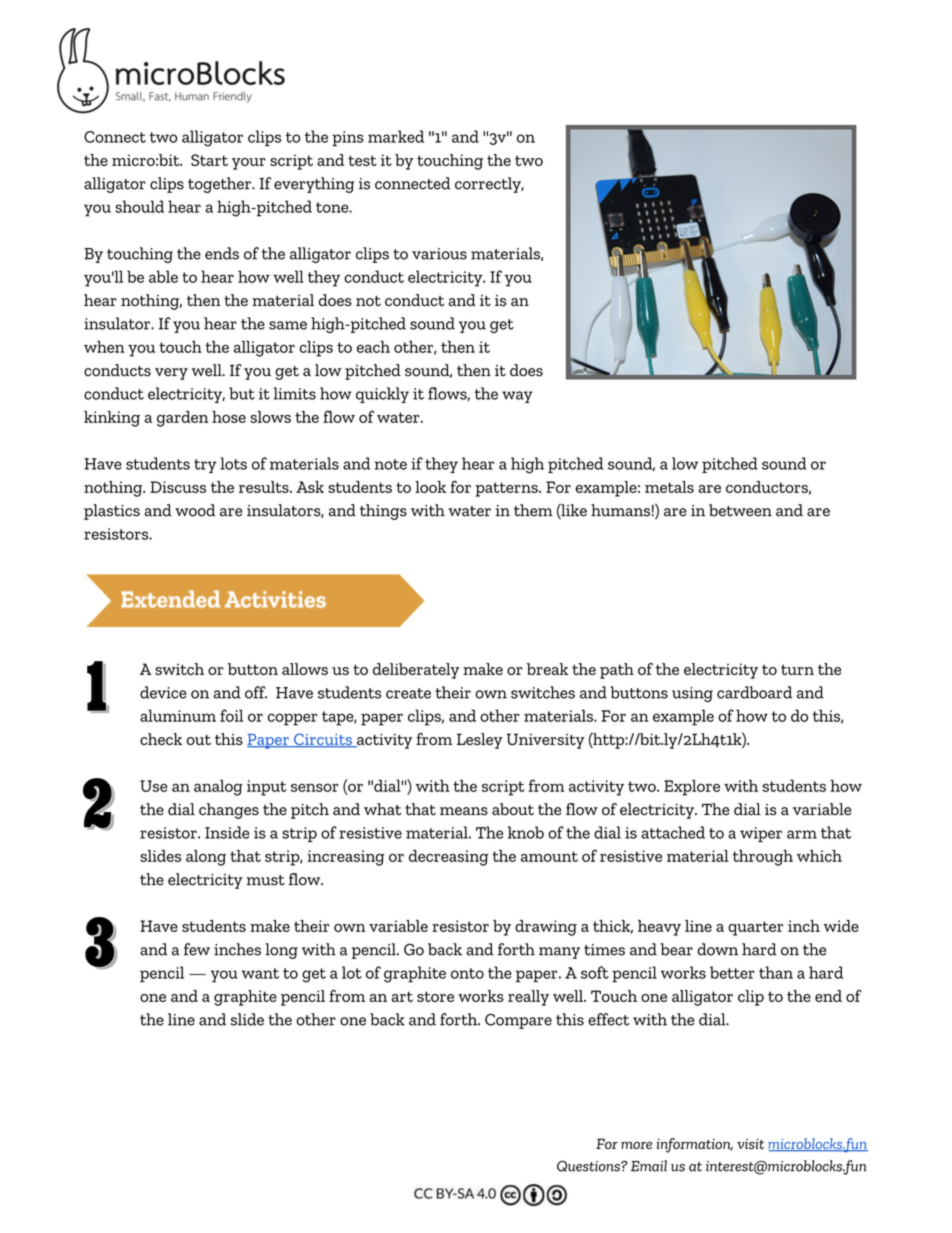 This document has height=1233, width=952. I want to click on Start, so click(209, 160).
